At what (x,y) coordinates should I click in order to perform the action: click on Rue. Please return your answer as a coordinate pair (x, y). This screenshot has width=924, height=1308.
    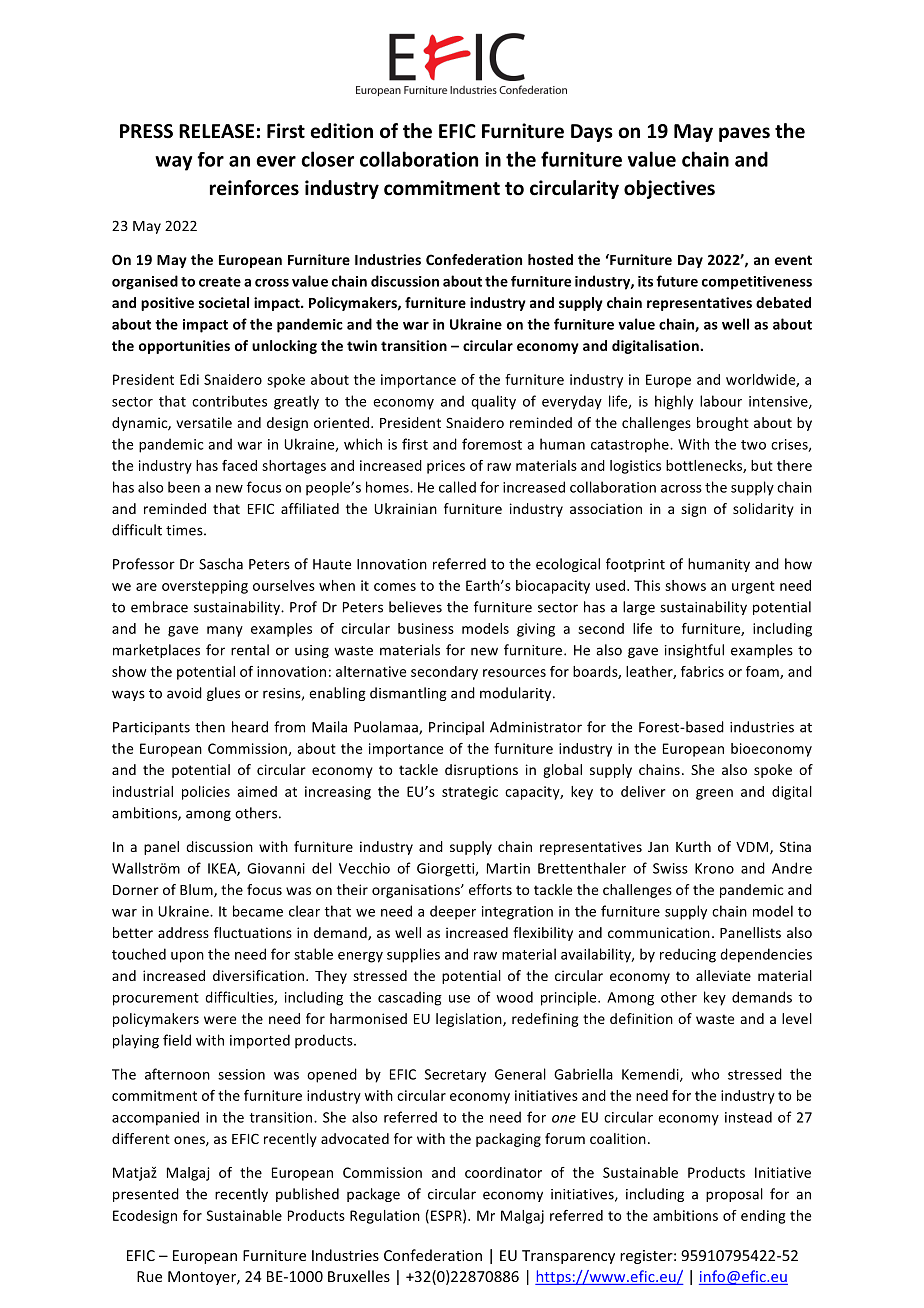
    Looking at the image, I should click on (149, 1276).
